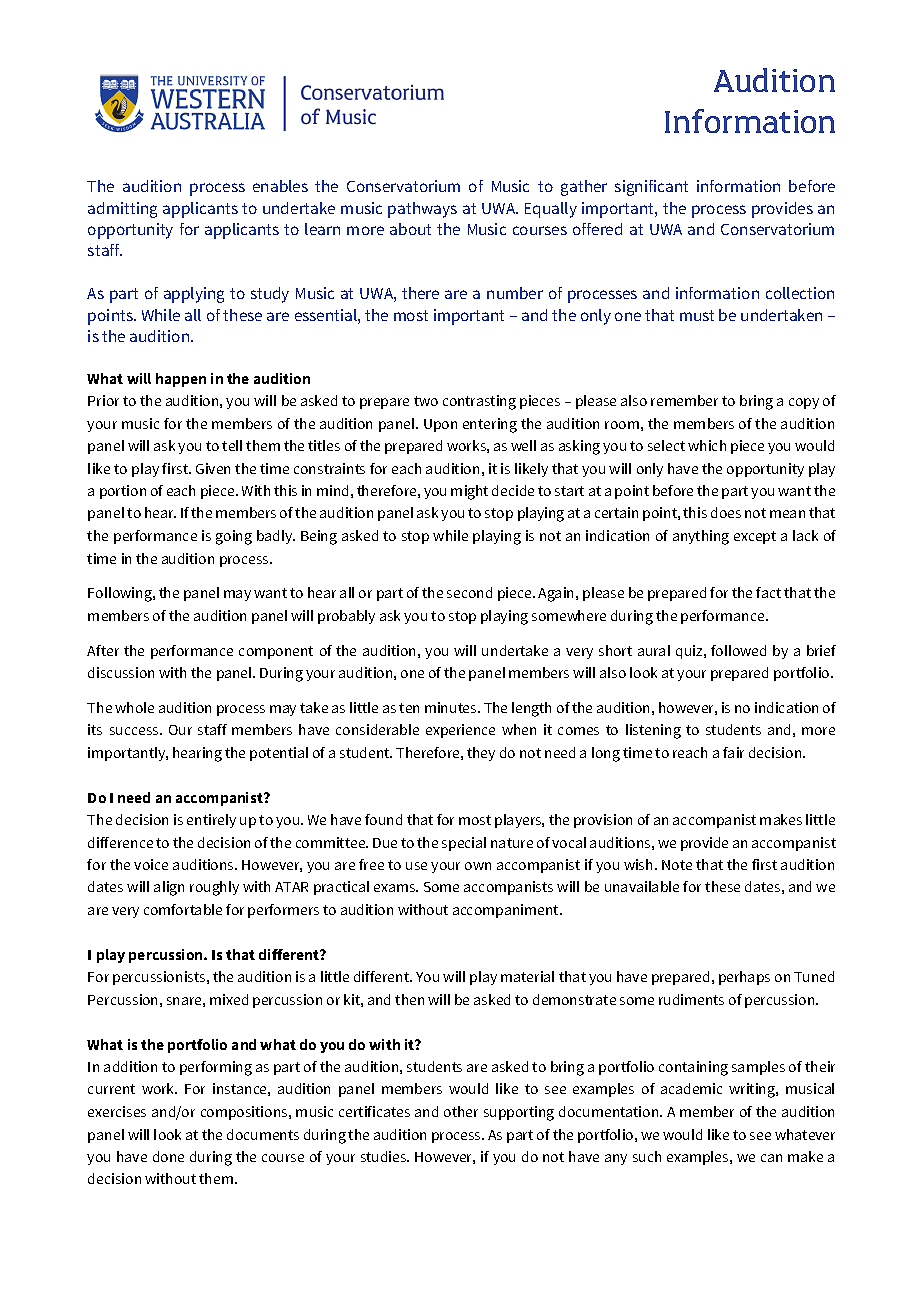 This screenshot has height=1308, width=924. What do you see at coordinates (651, 188) in the screenshot?
I see `significant` at bounding box center [651, 188].
